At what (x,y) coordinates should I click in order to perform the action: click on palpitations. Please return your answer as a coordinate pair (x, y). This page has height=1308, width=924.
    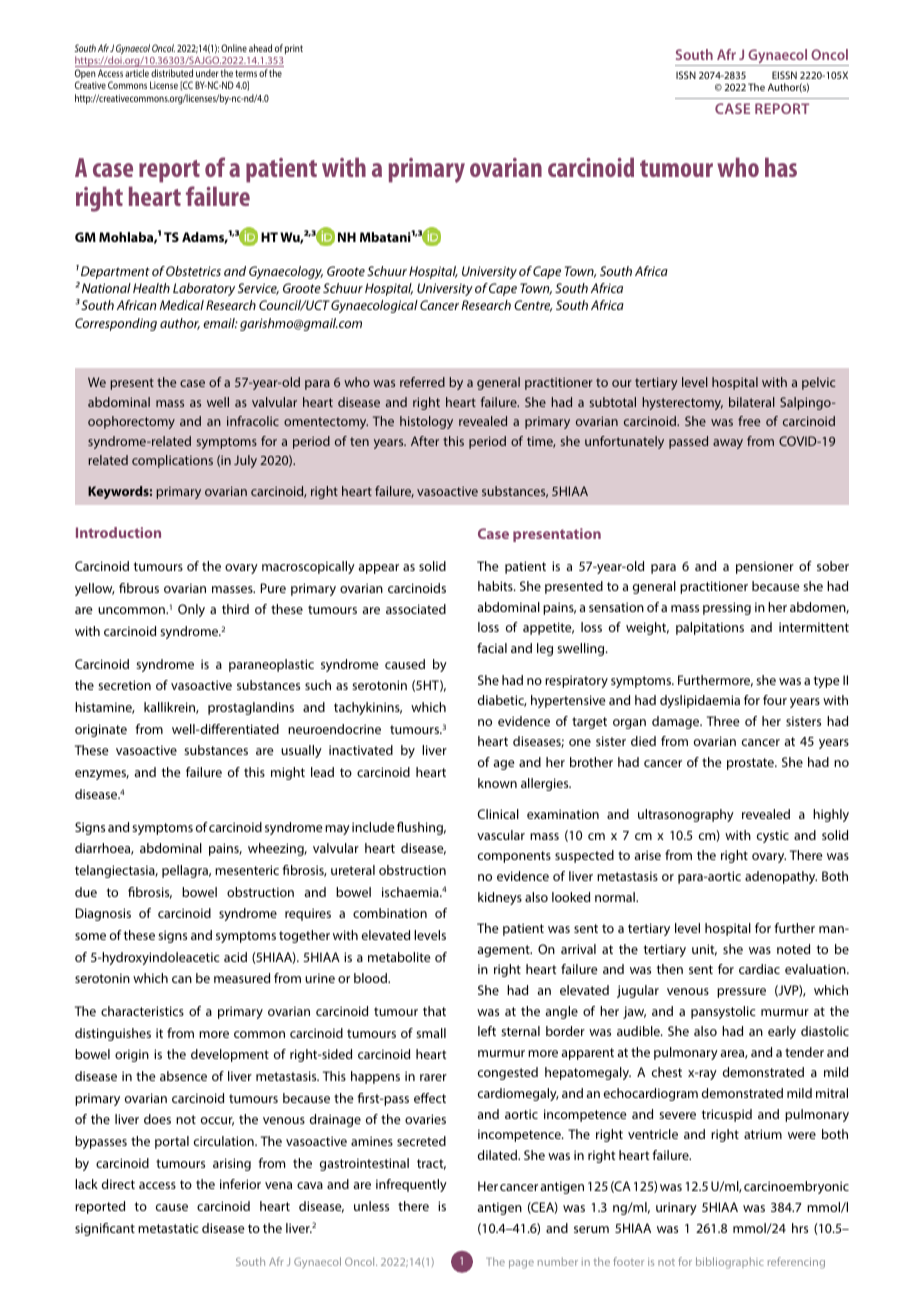
    Looking at the image, I should click on (710, 628).
